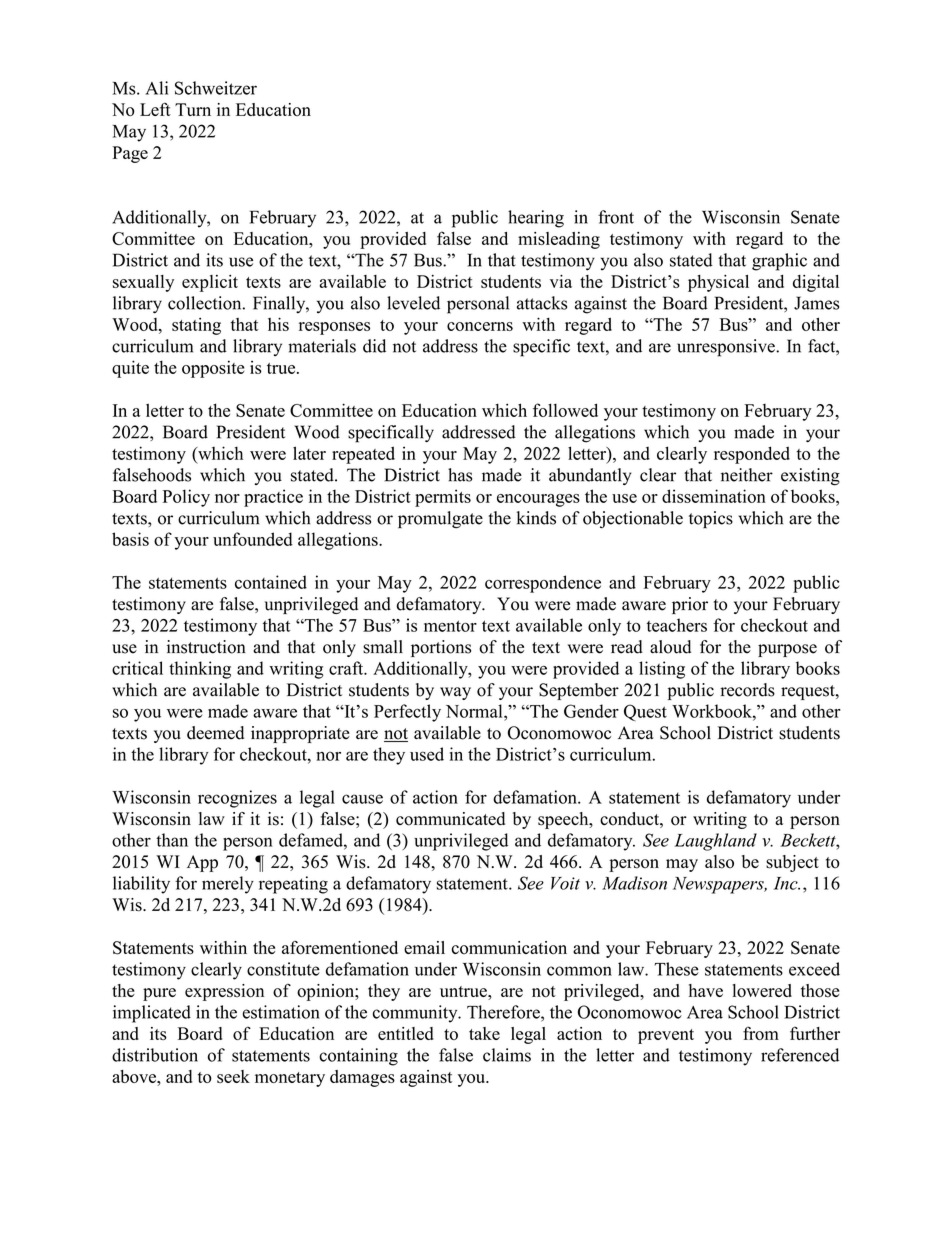 Image resolution: width=952 pixels, height=1233 pixels. What do you see at coordinates (228, 885) in the screenshot?
I see `merely` at bounding box center [228, 885].
